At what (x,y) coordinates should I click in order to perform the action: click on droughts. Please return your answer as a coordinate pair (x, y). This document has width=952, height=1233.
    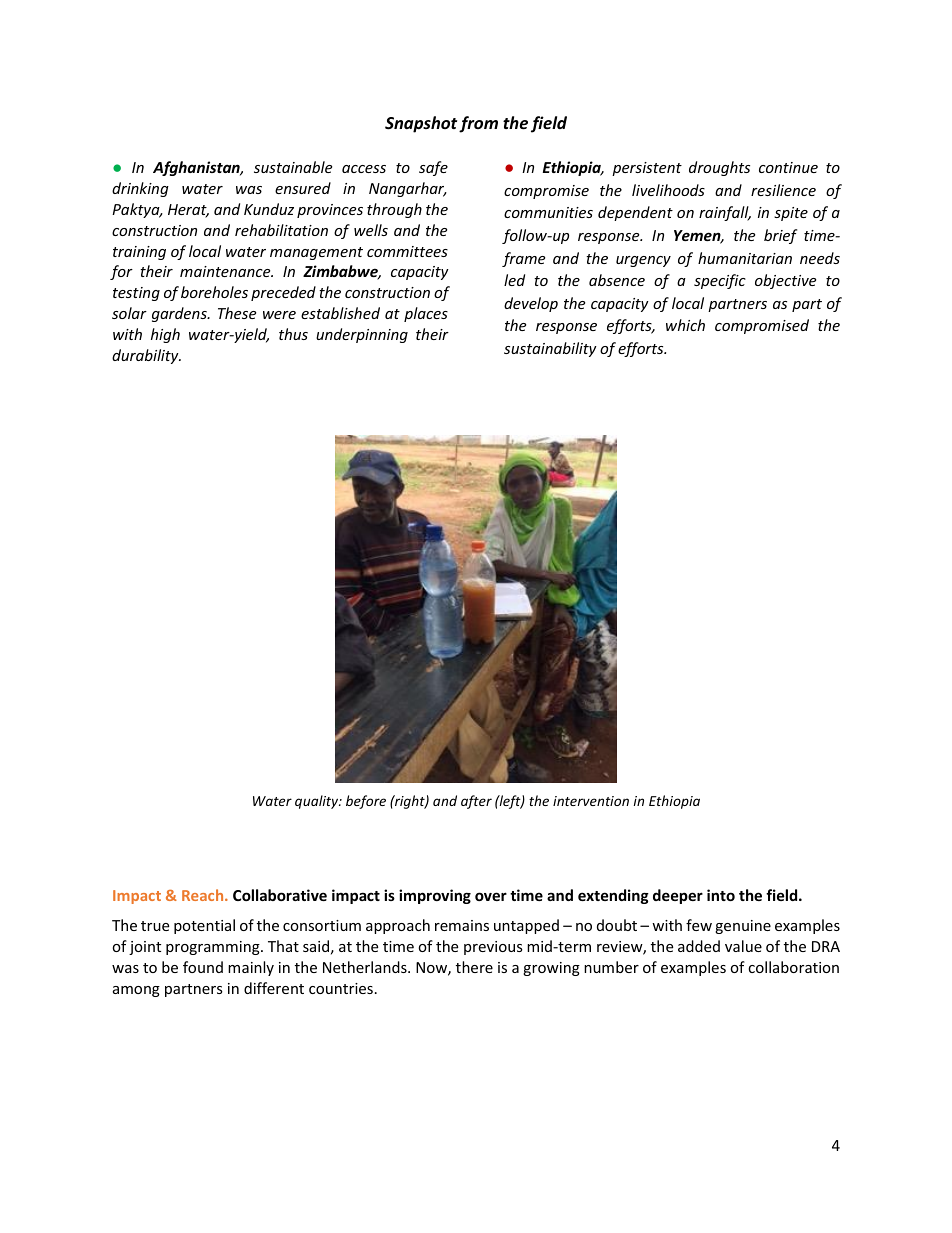
    Looking at the image, I should click on (719, 168).
